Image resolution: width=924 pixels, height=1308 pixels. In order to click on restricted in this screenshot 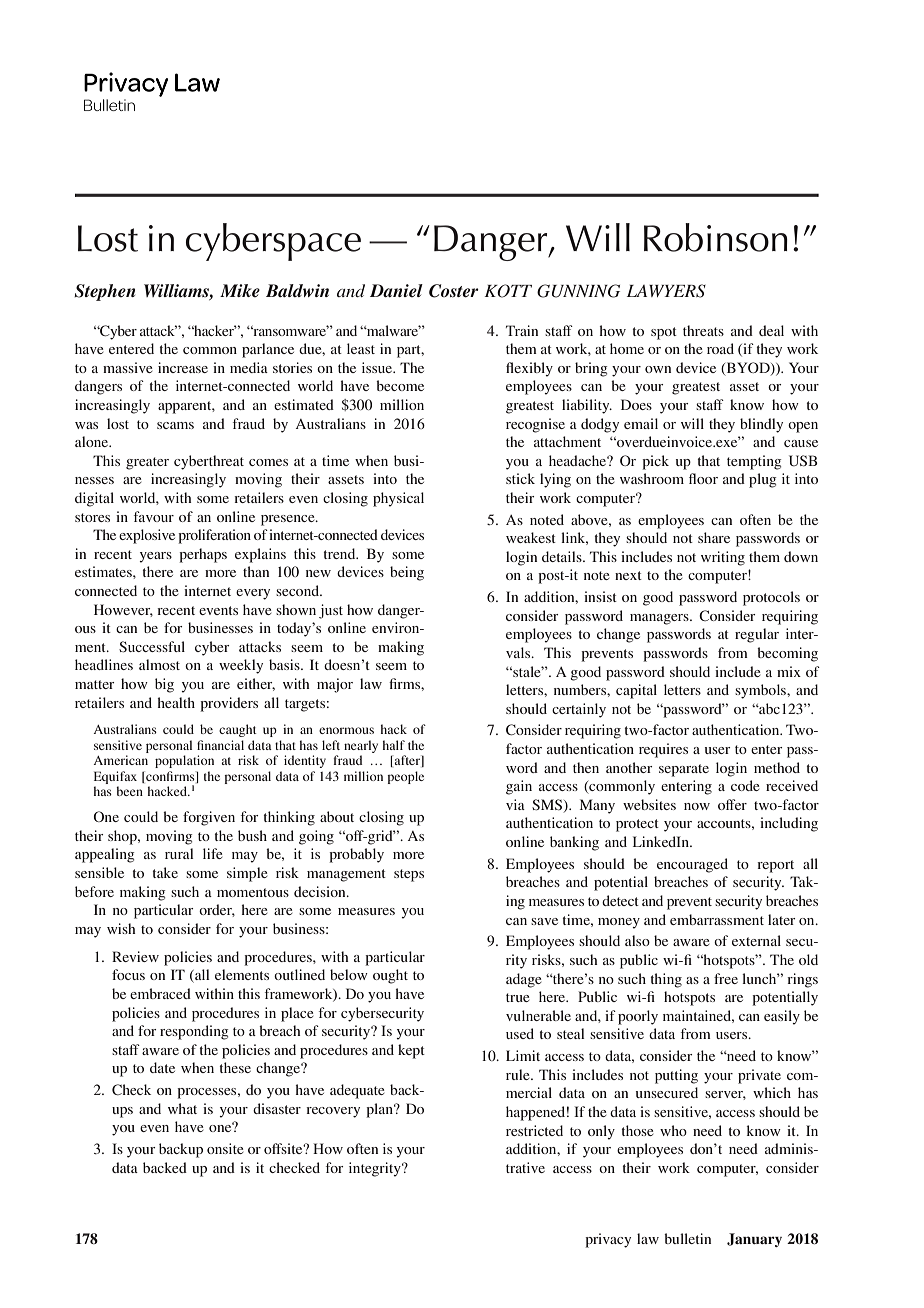, I will do `click(534, 1130)`.
